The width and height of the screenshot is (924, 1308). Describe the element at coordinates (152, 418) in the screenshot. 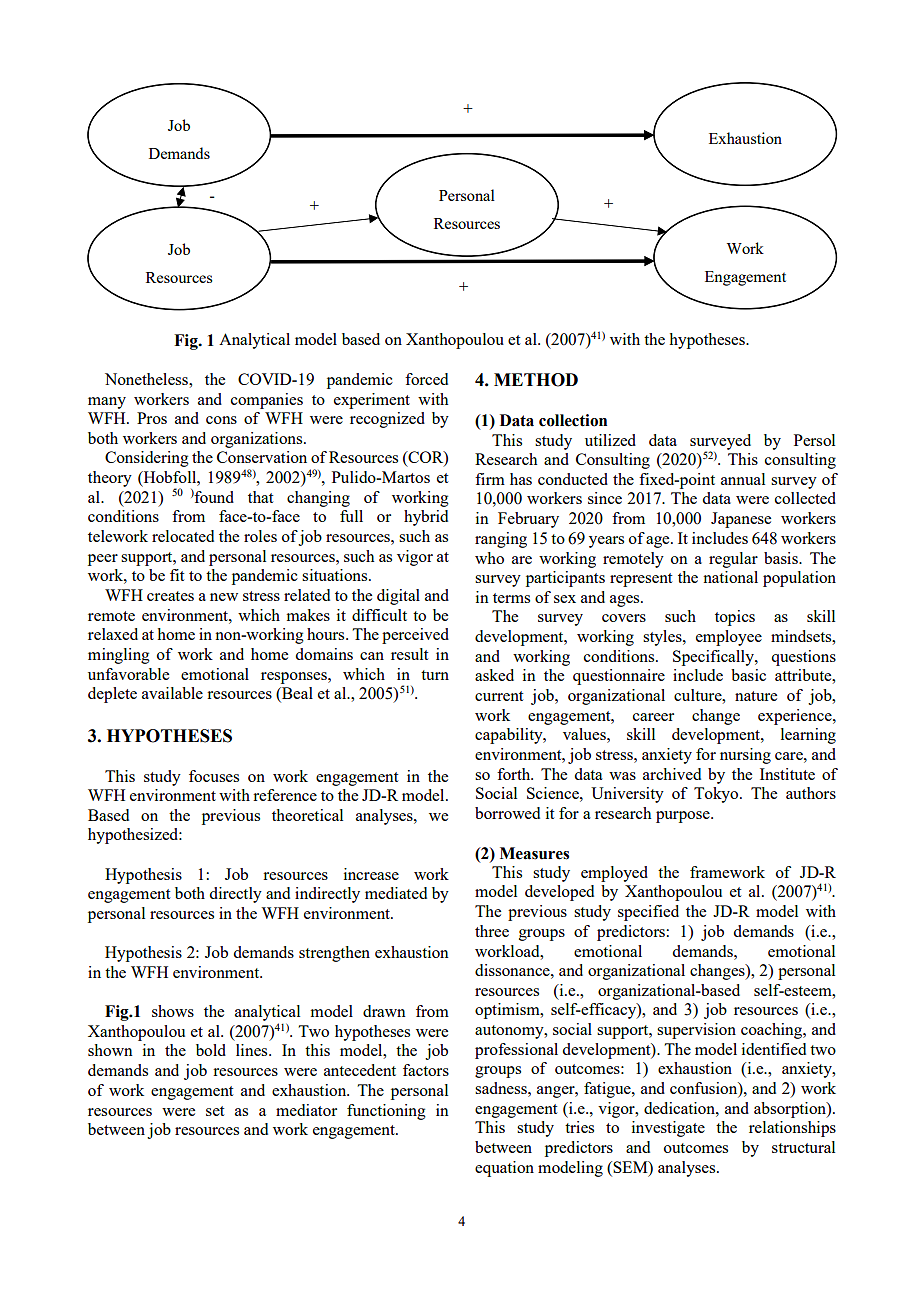

I see `Pros` at that location.
